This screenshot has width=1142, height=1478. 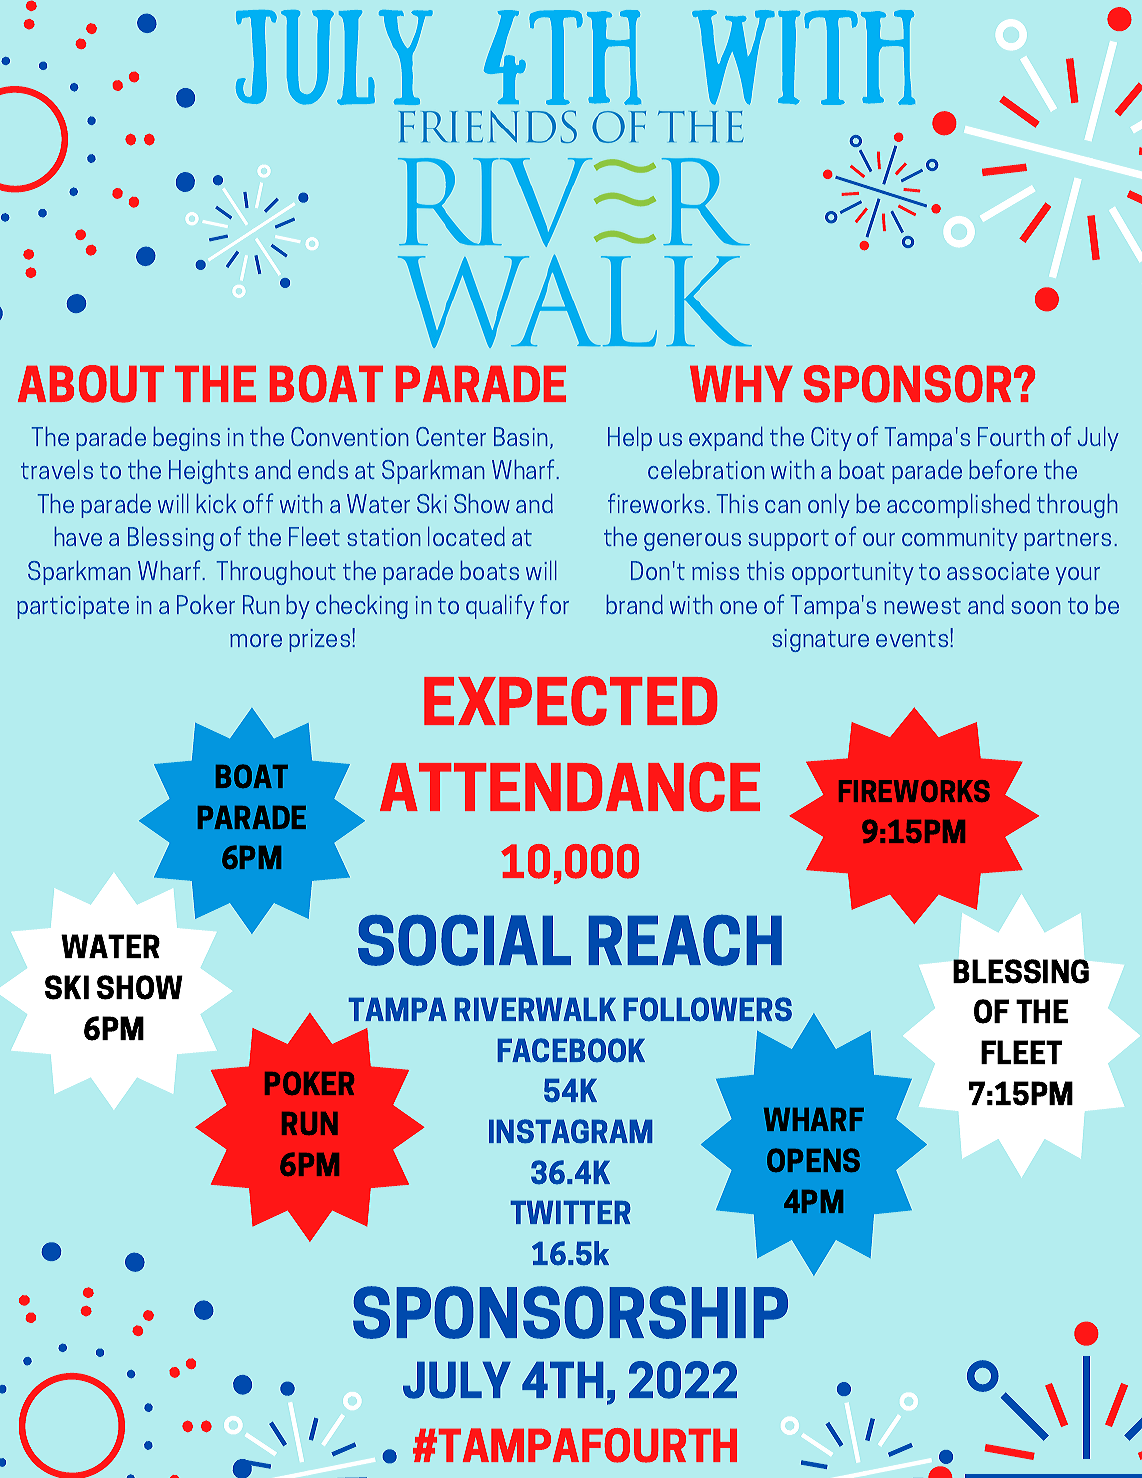 I want to click on Basin, so click(x=522, y=438).
